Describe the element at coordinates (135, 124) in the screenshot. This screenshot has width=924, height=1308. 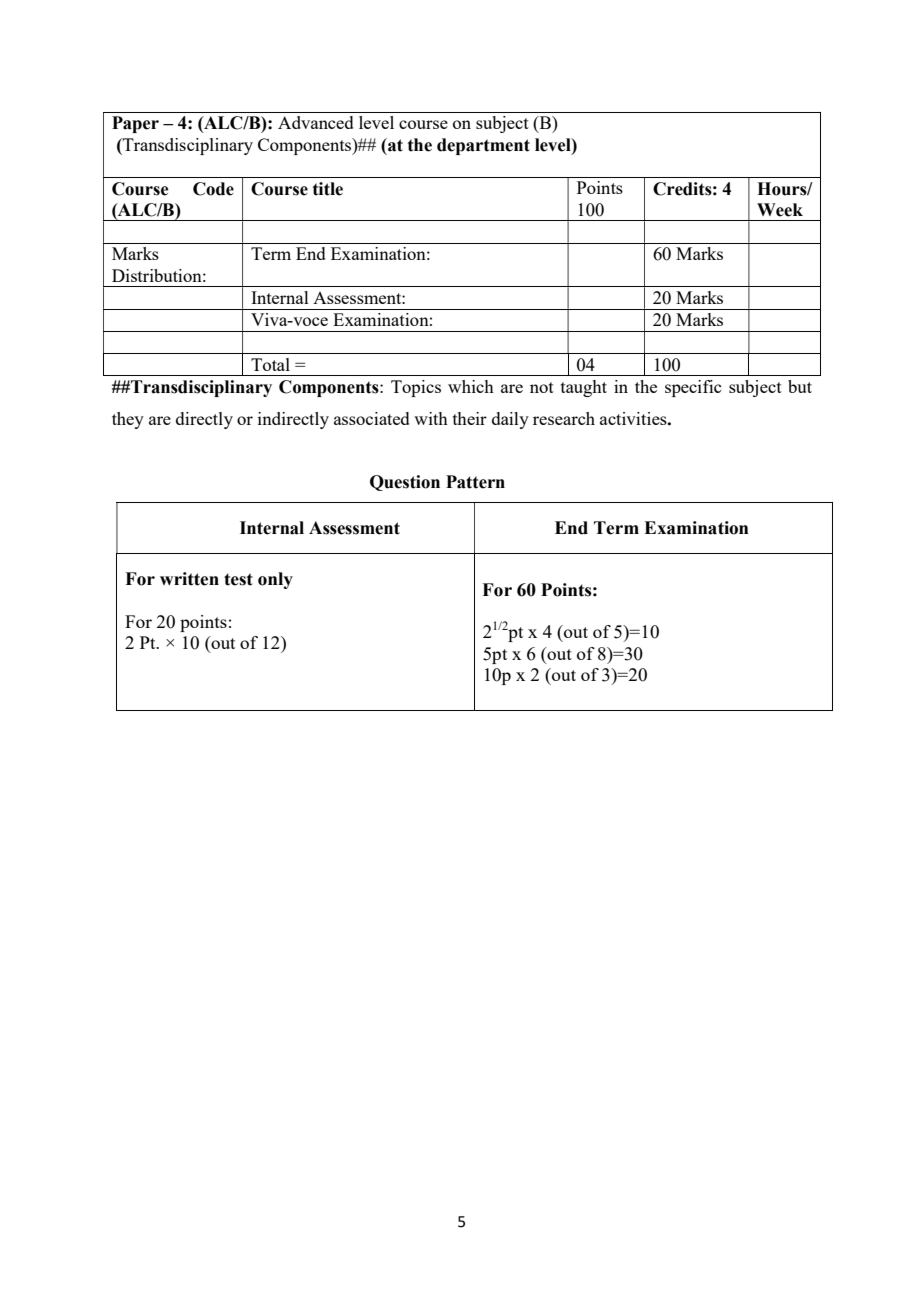
I see `Paper` at that location.
